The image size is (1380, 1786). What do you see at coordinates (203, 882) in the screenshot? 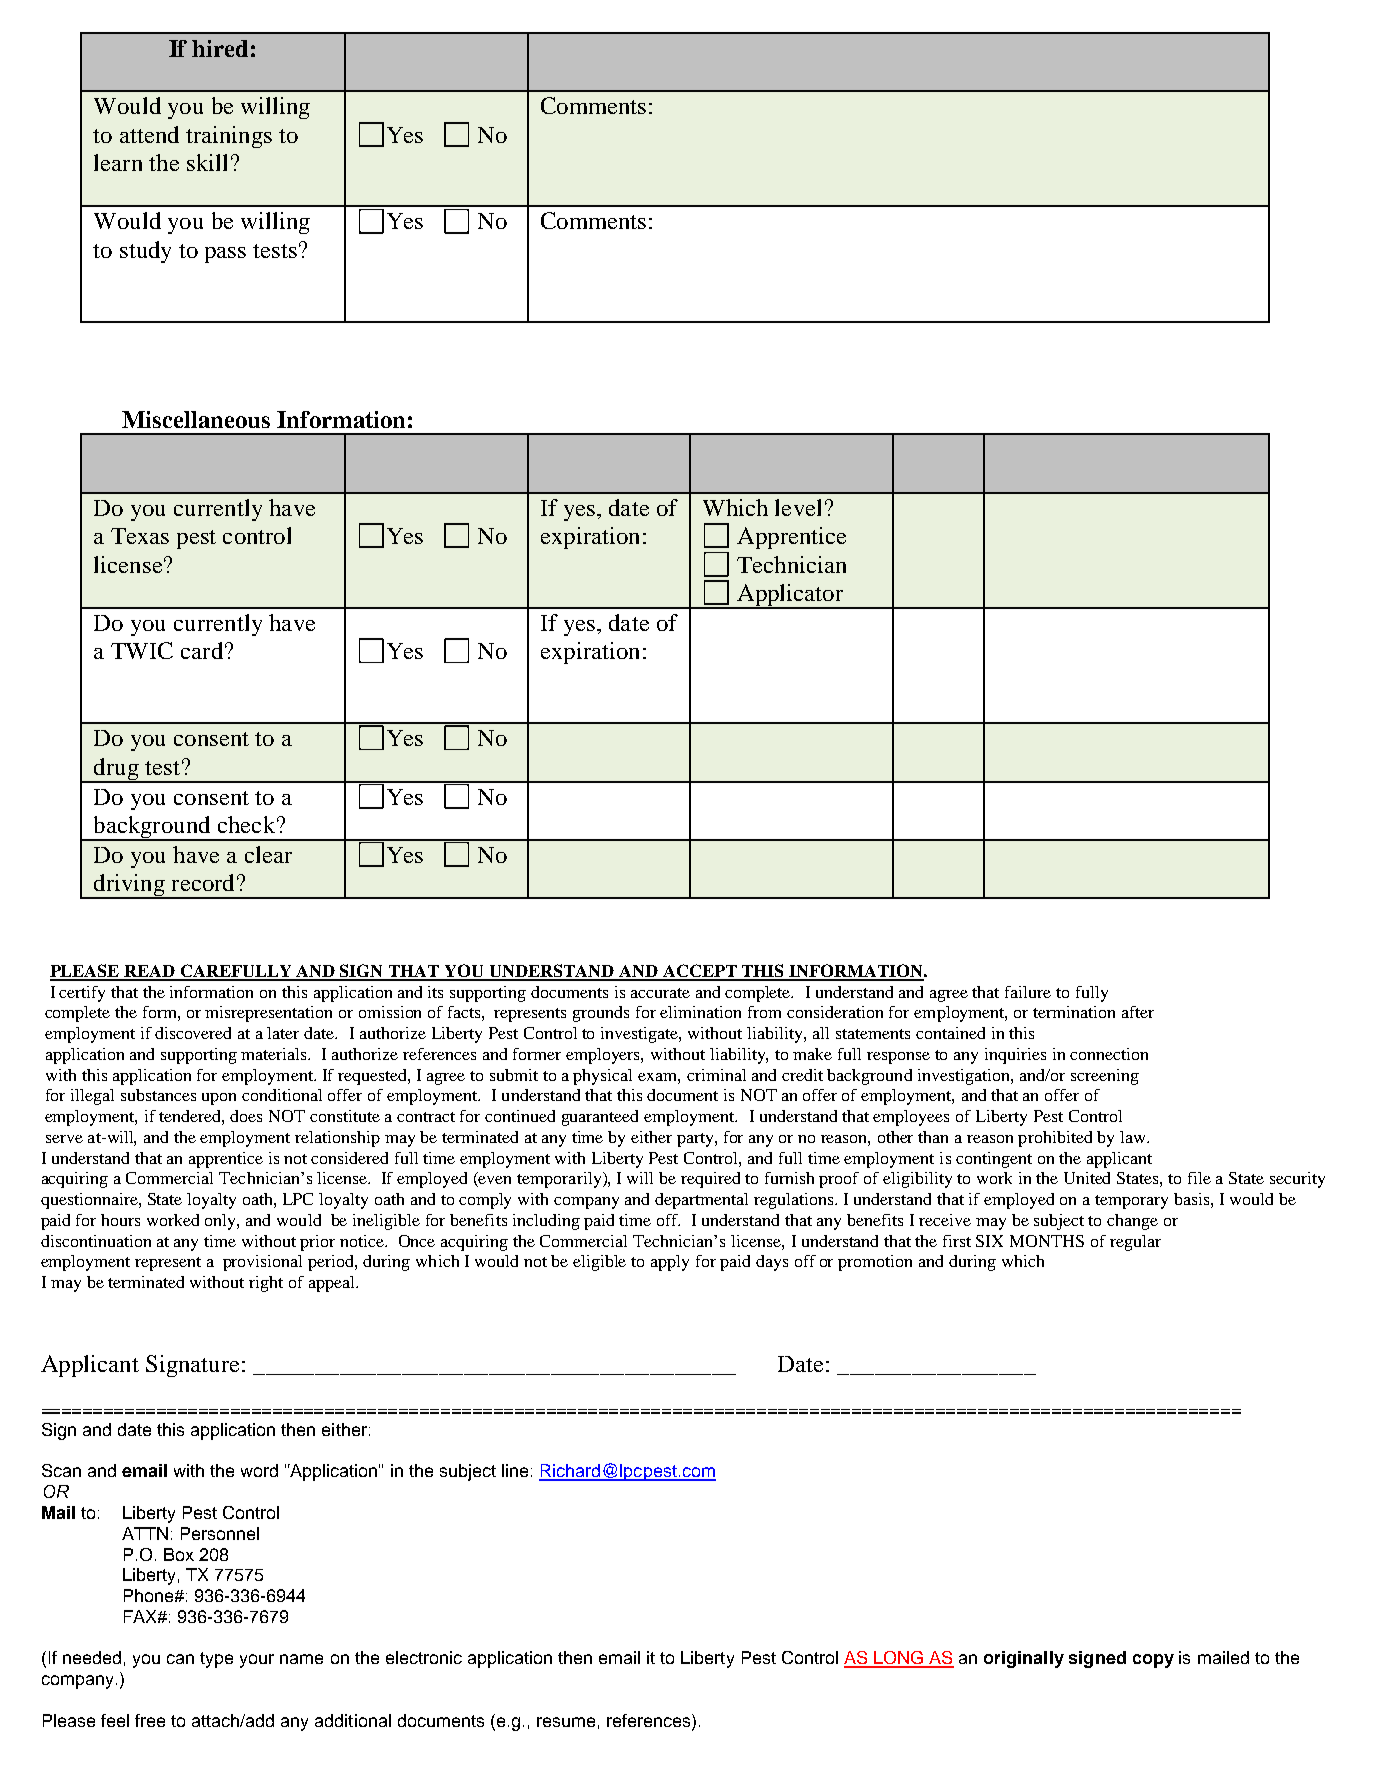
I see `record` at bounding box center [203, 882].
